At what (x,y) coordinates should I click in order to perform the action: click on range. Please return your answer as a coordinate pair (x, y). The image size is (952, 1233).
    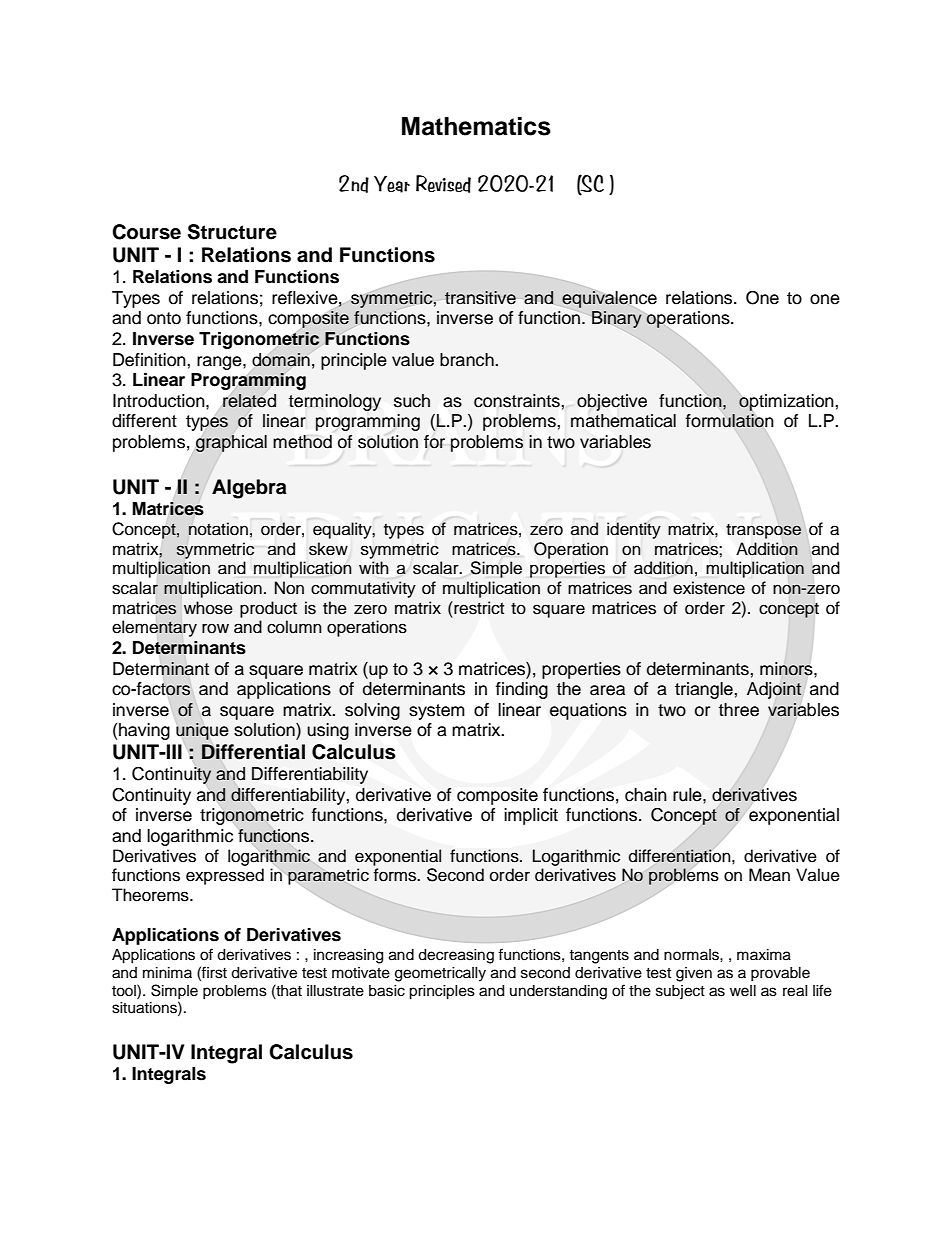
    Looking at the image, I should click on (220, 363).
